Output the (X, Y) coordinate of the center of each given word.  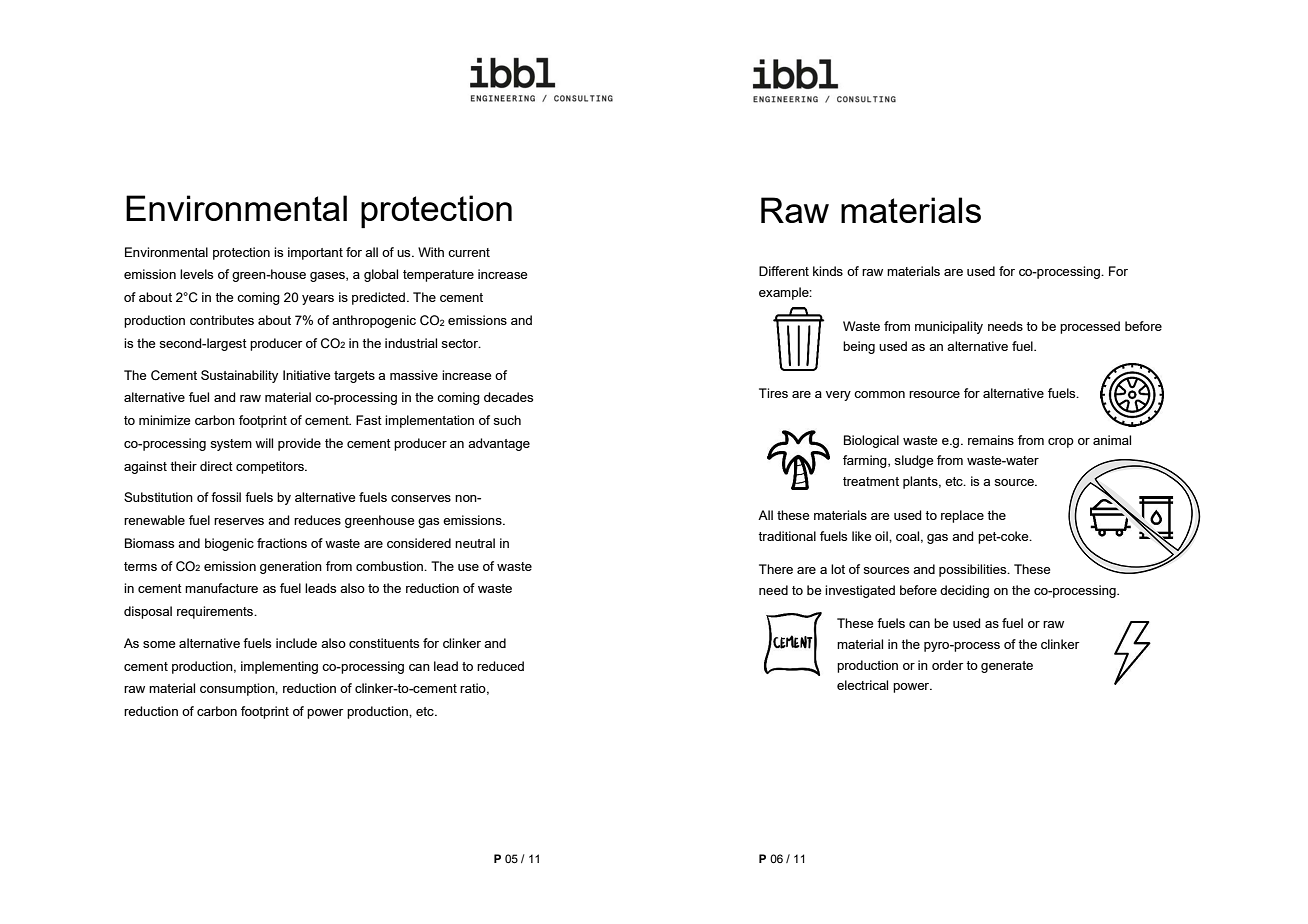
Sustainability (239, 376)
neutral (475, 543)
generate (1007, 667)
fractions (282, 543)
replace (962, 516)
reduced (500, 666)
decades (508, 397)
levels (196, 274)
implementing (279, 667)
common (879, 394)
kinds (828, 271)
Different (784, 271)
